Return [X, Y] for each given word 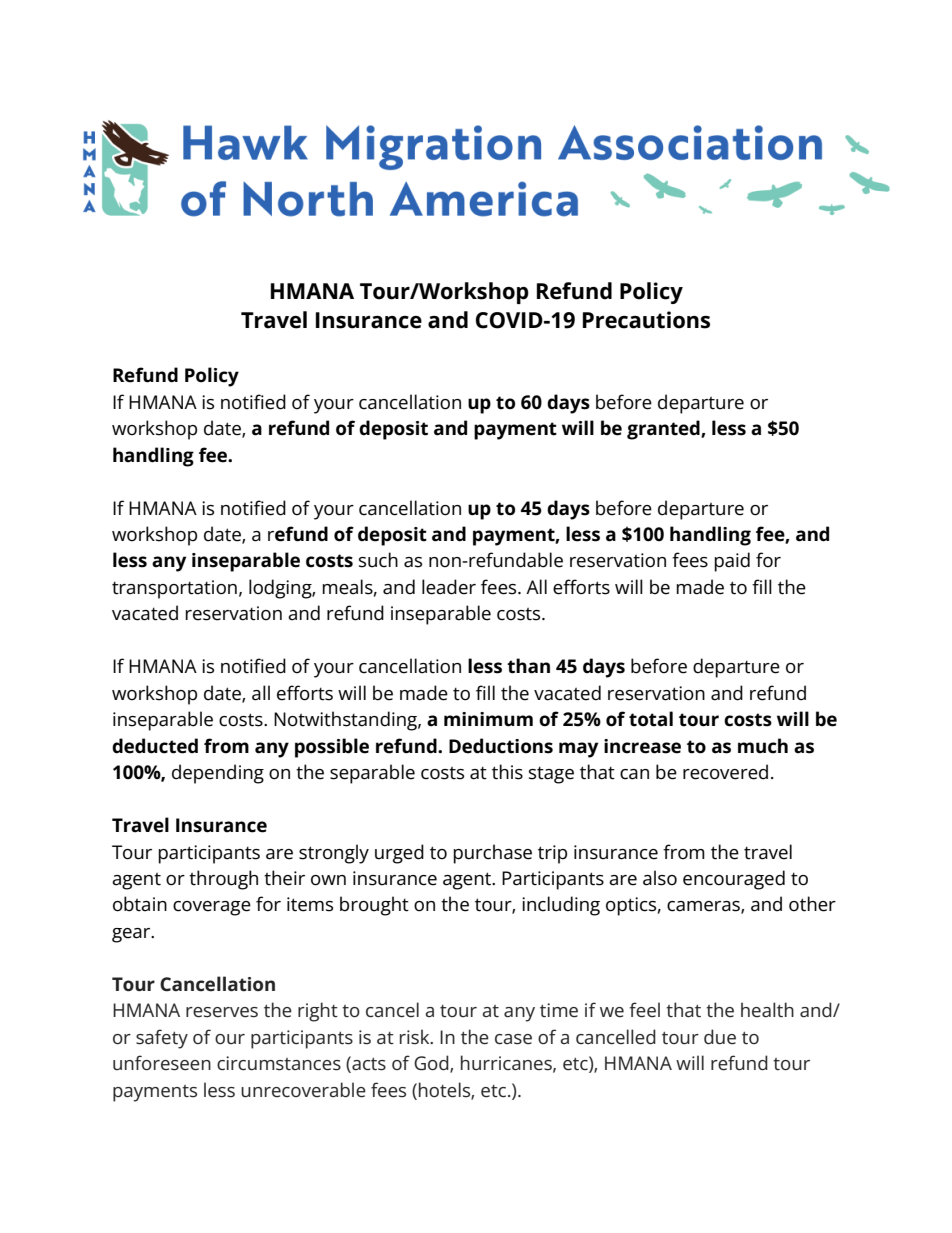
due [720, 1037]
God [432, 1064]
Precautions [646, 320]
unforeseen [162, 1063]
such [378, 560]
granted [664, 430]
